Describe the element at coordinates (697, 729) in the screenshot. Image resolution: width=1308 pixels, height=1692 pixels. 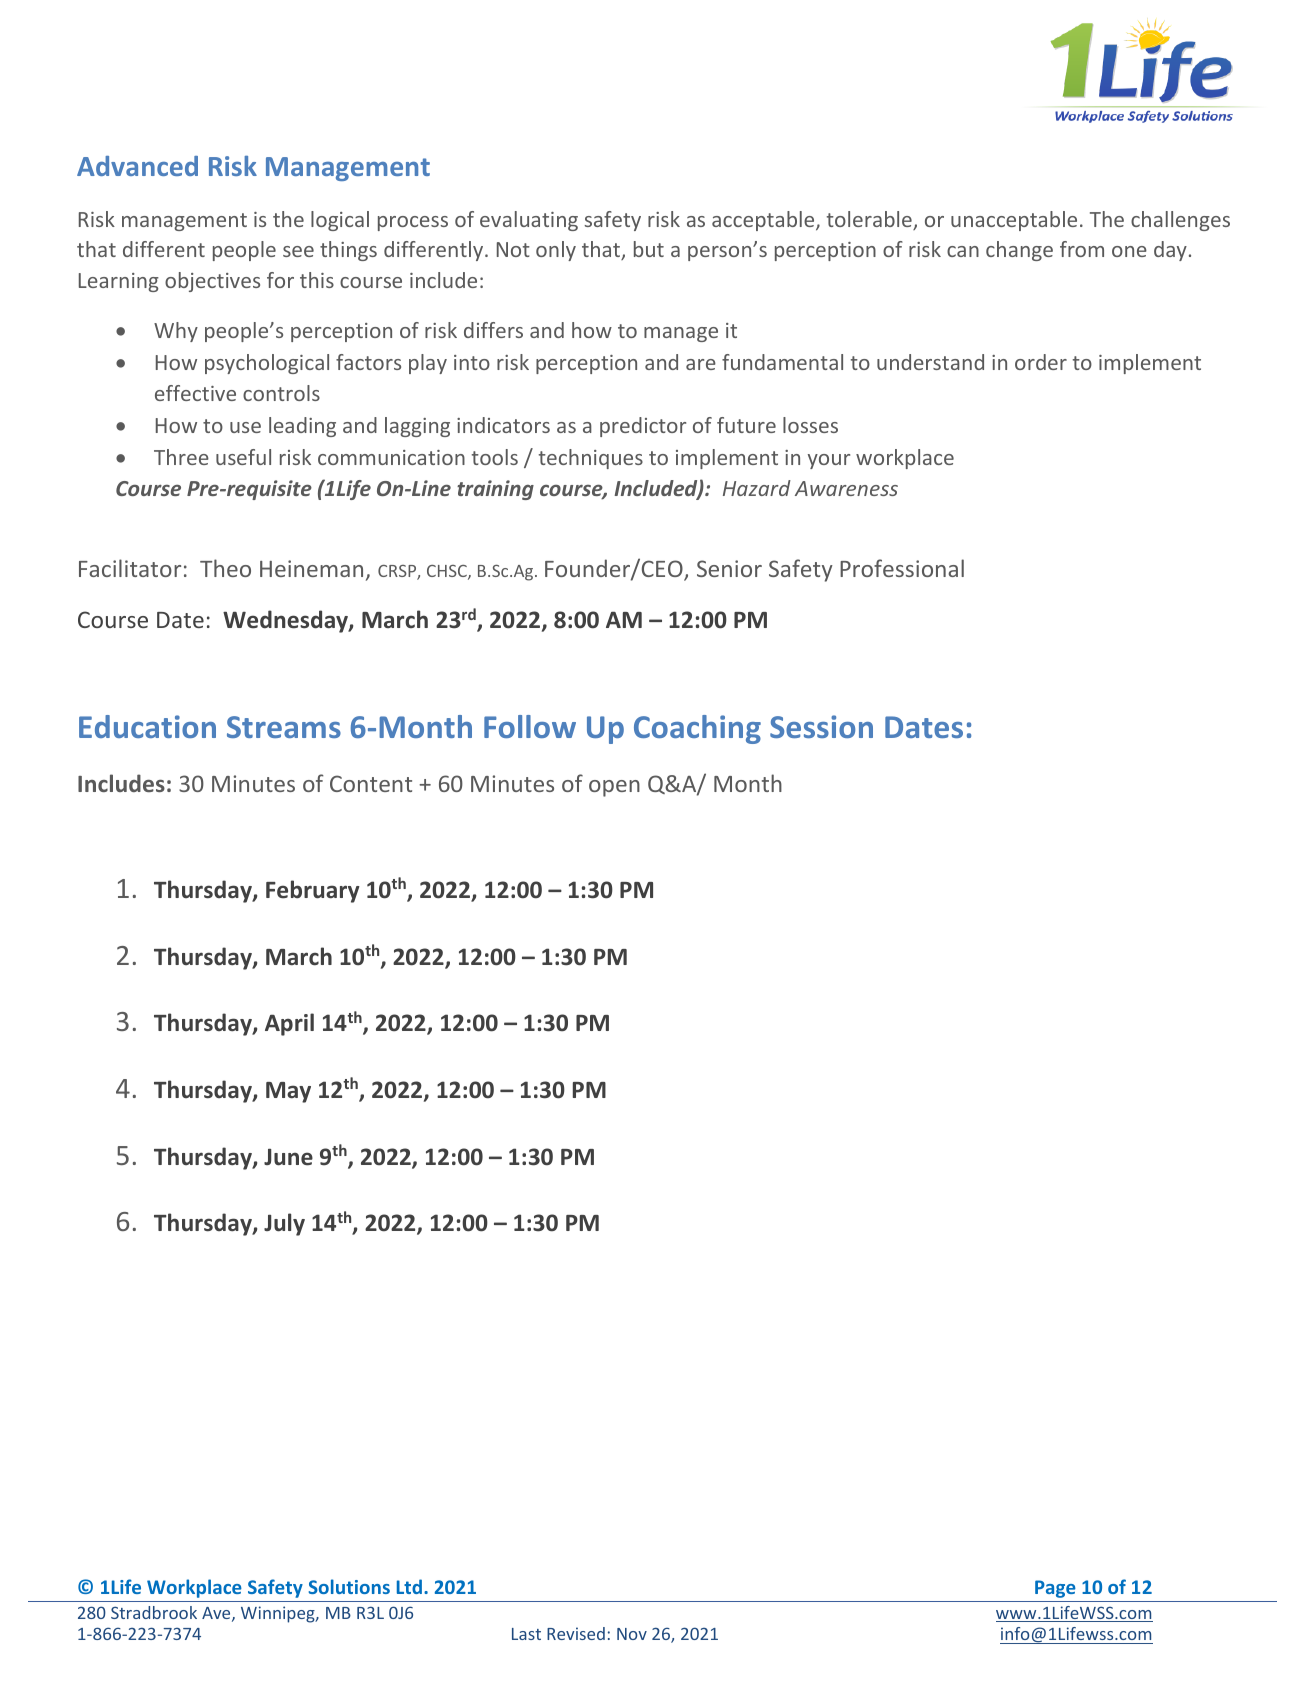
I see `Coaching` at that location.
